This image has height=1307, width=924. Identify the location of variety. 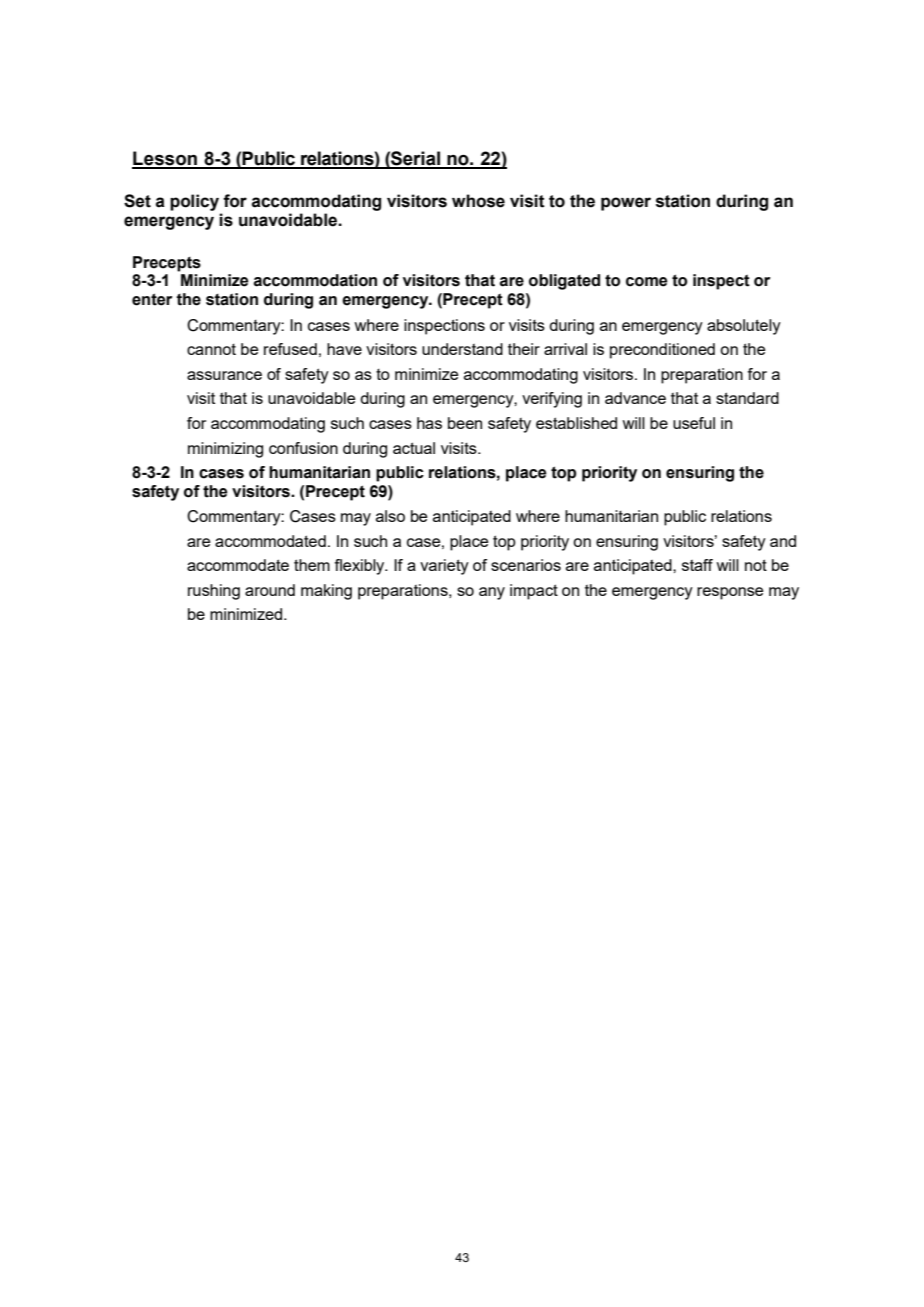
(444, 567).
